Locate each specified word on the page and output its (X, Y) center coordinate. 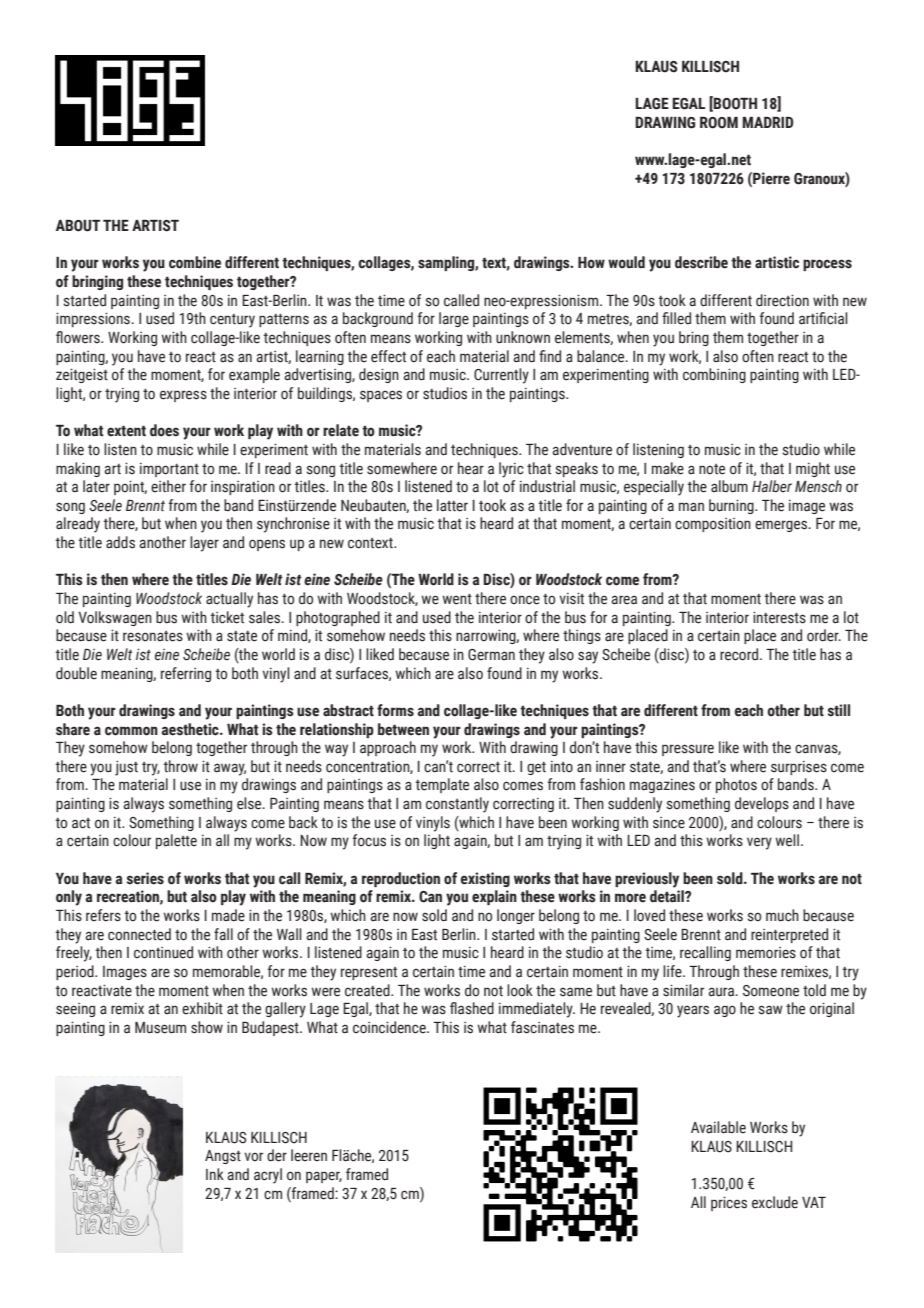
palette (176, 841)
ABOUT (78, 226)
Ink (215, 1174)
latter (452, 505)
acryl (268, 1176)
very (759, 843)
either (168, 486)
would (626, 262)
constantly (457, 805)
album (729, 486)
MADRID (767, 122)
